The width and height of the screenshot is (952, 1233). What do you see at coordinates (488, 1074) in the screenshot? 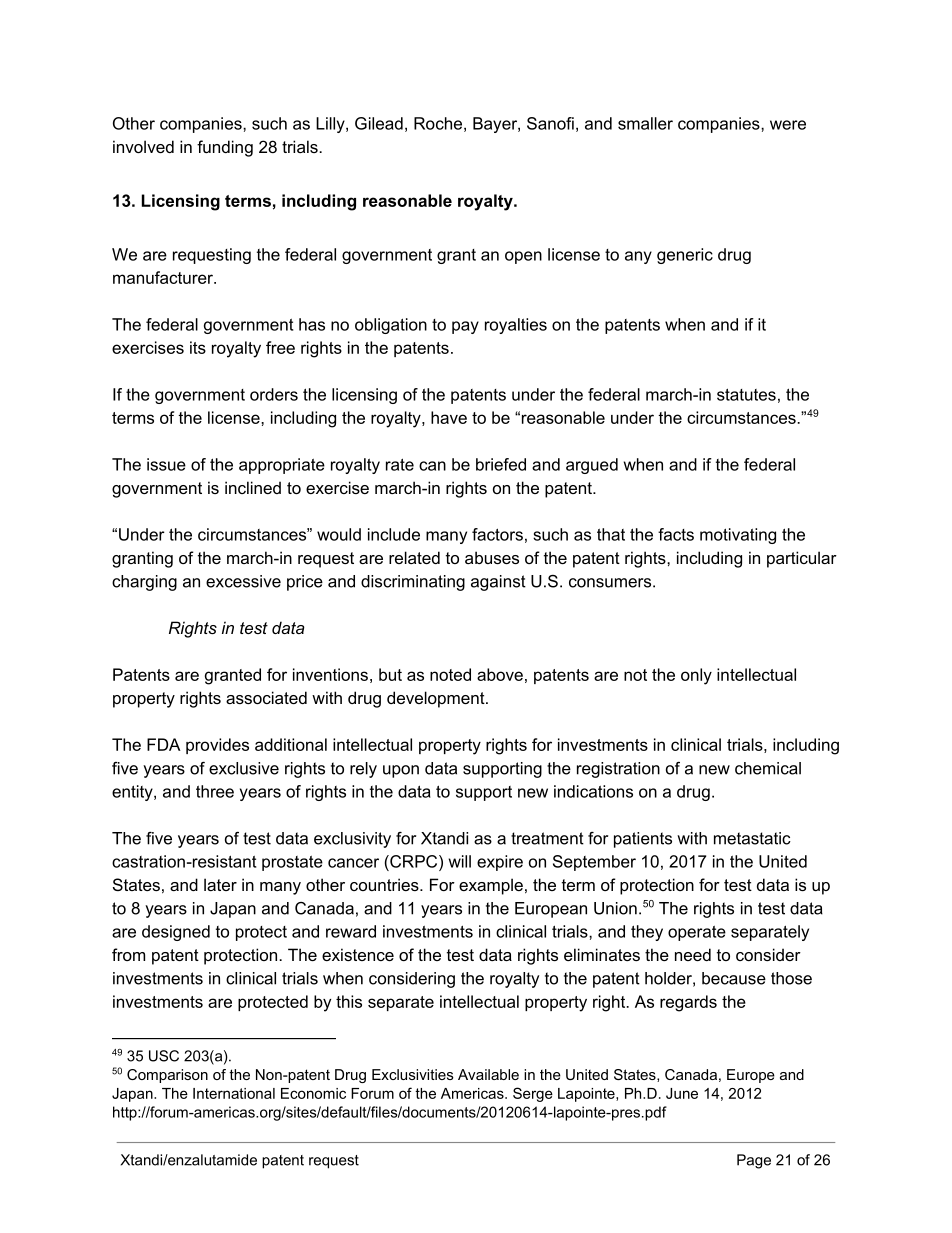
I see `Available` at bounding box center [488, 1074].
